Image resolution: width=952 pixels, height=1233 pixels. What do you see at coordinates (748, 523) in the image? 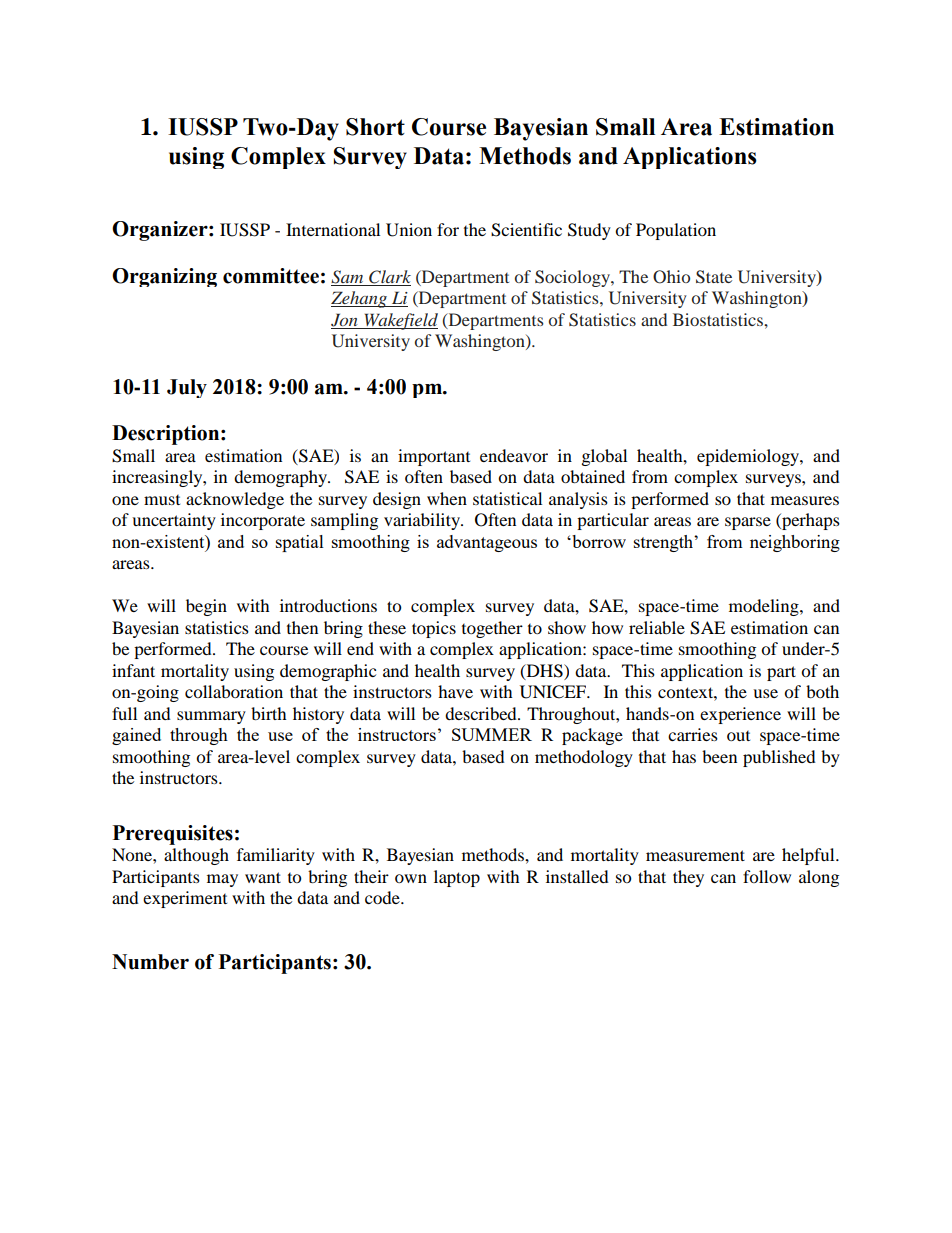
I see `sparse` at bounding box center [748, 523].
